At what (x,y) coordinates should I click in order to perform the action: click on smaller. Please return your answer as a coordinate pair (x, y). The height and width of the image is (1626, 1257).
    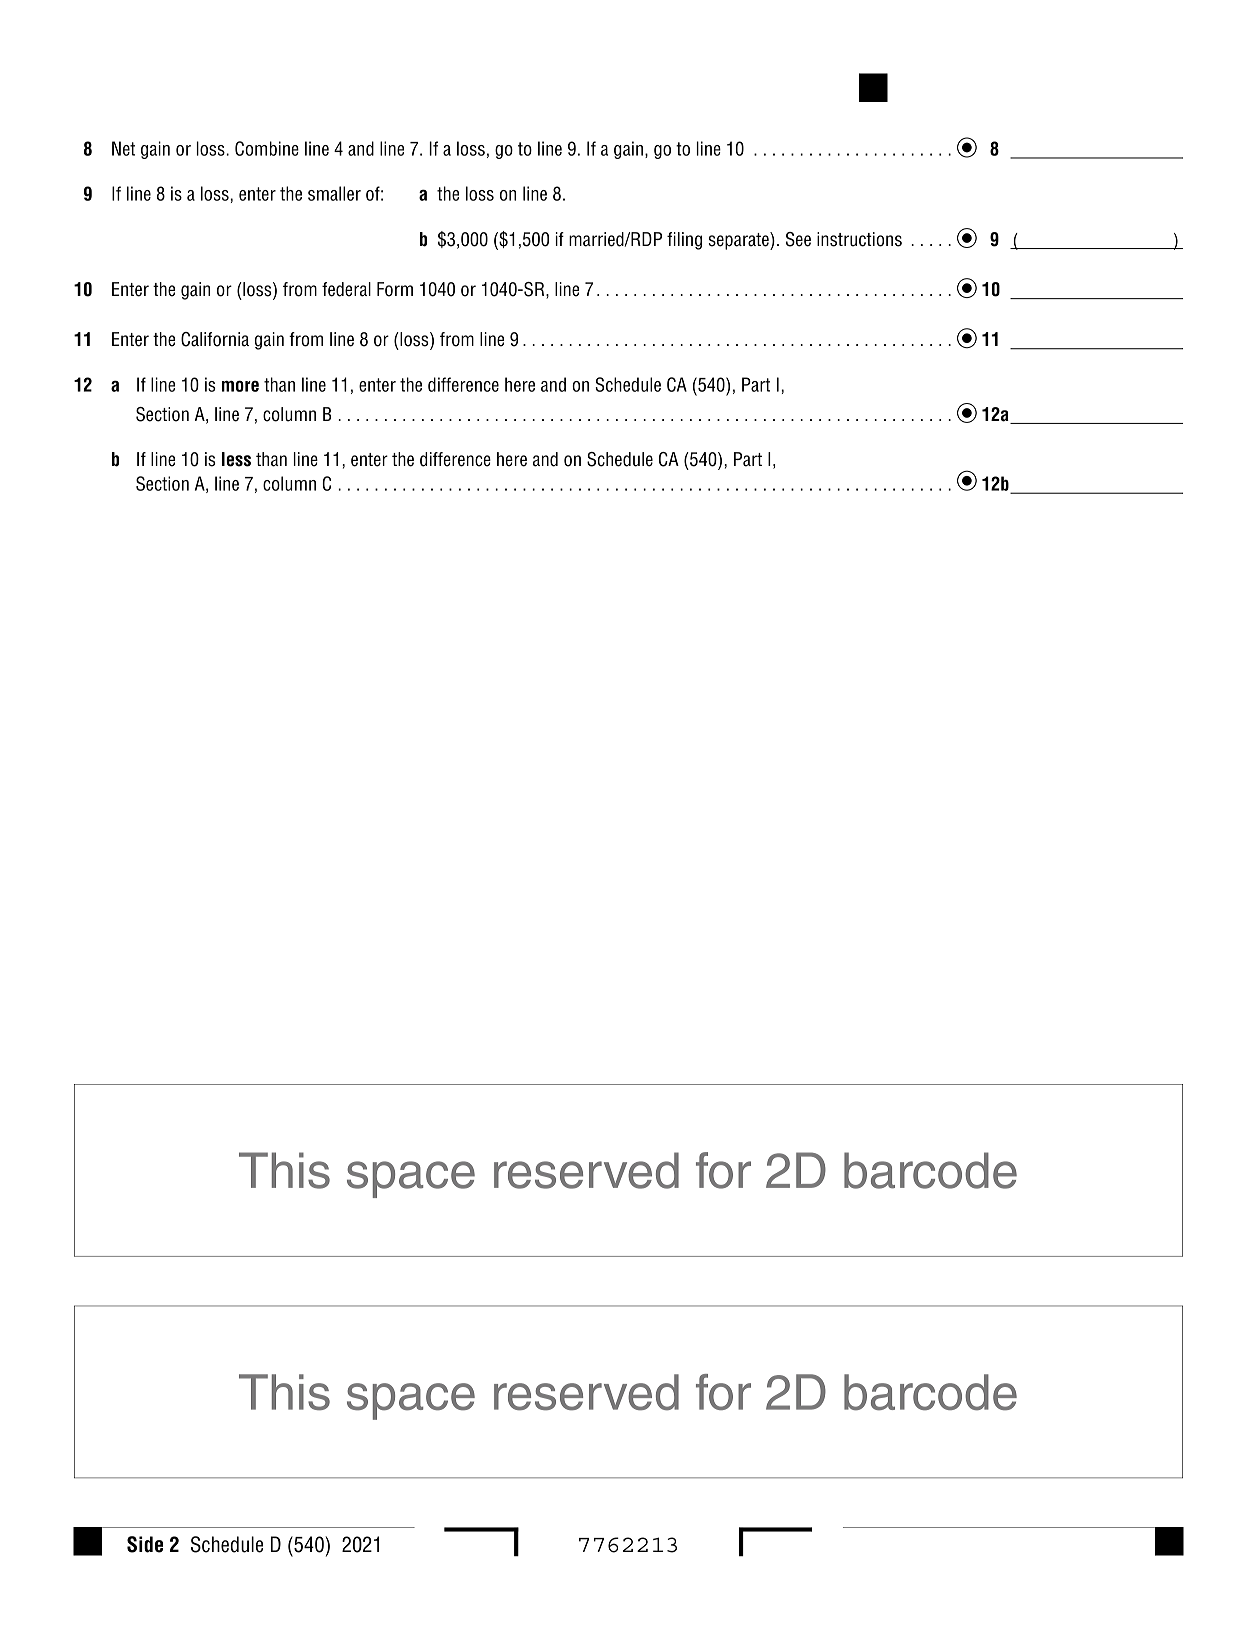
    Looking at the image, I should click on (334, 193).
